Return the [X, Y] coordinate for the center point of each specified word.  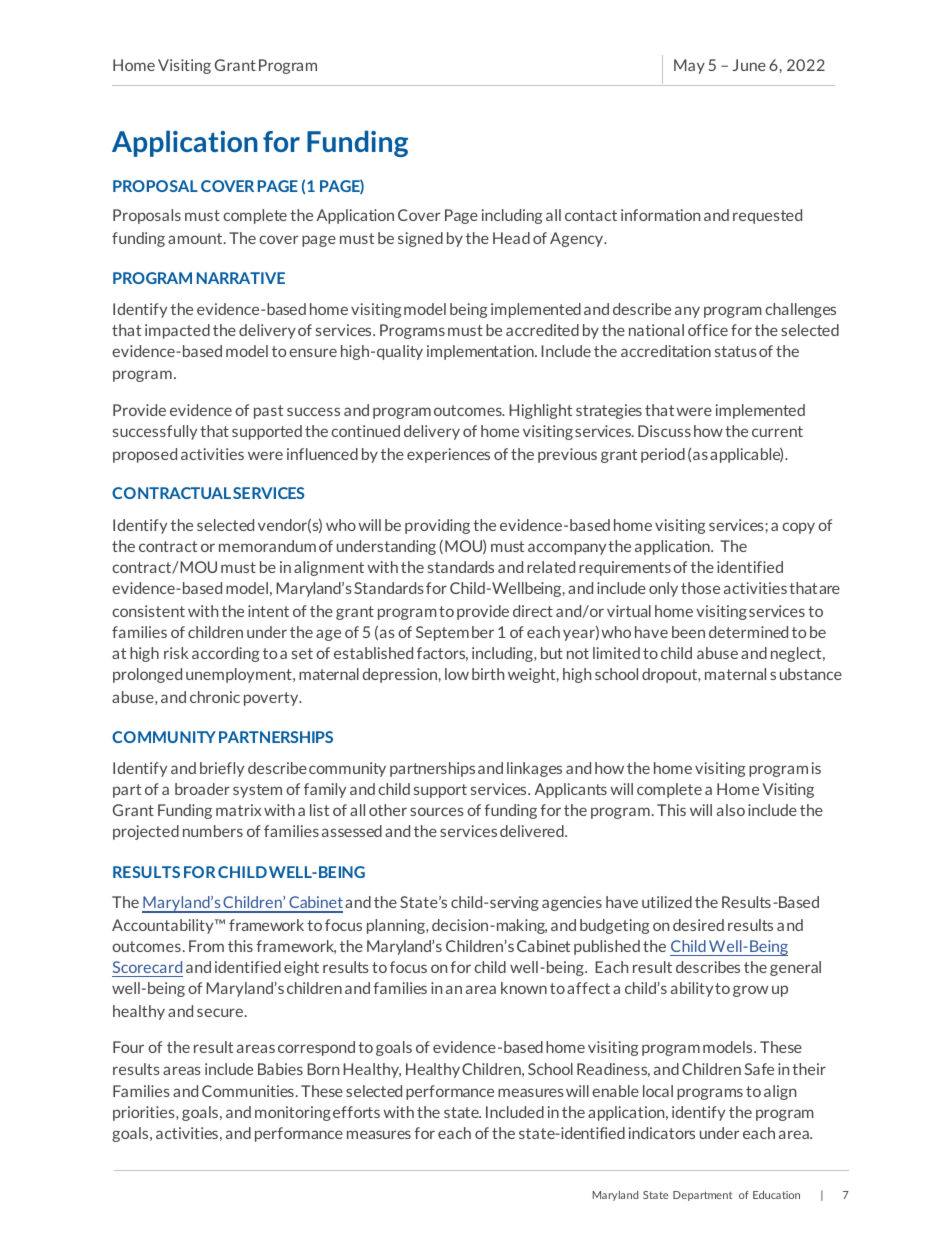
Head [511, 238]
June [749, 65]
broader [202, 789]
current [777, 431]
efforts [356, 1112]
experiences [448, 455]
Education [776, 1194]
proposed [145, 455]
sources [437, 811]
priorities [145, 1113]
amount [196, 238]
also [731, 810]
